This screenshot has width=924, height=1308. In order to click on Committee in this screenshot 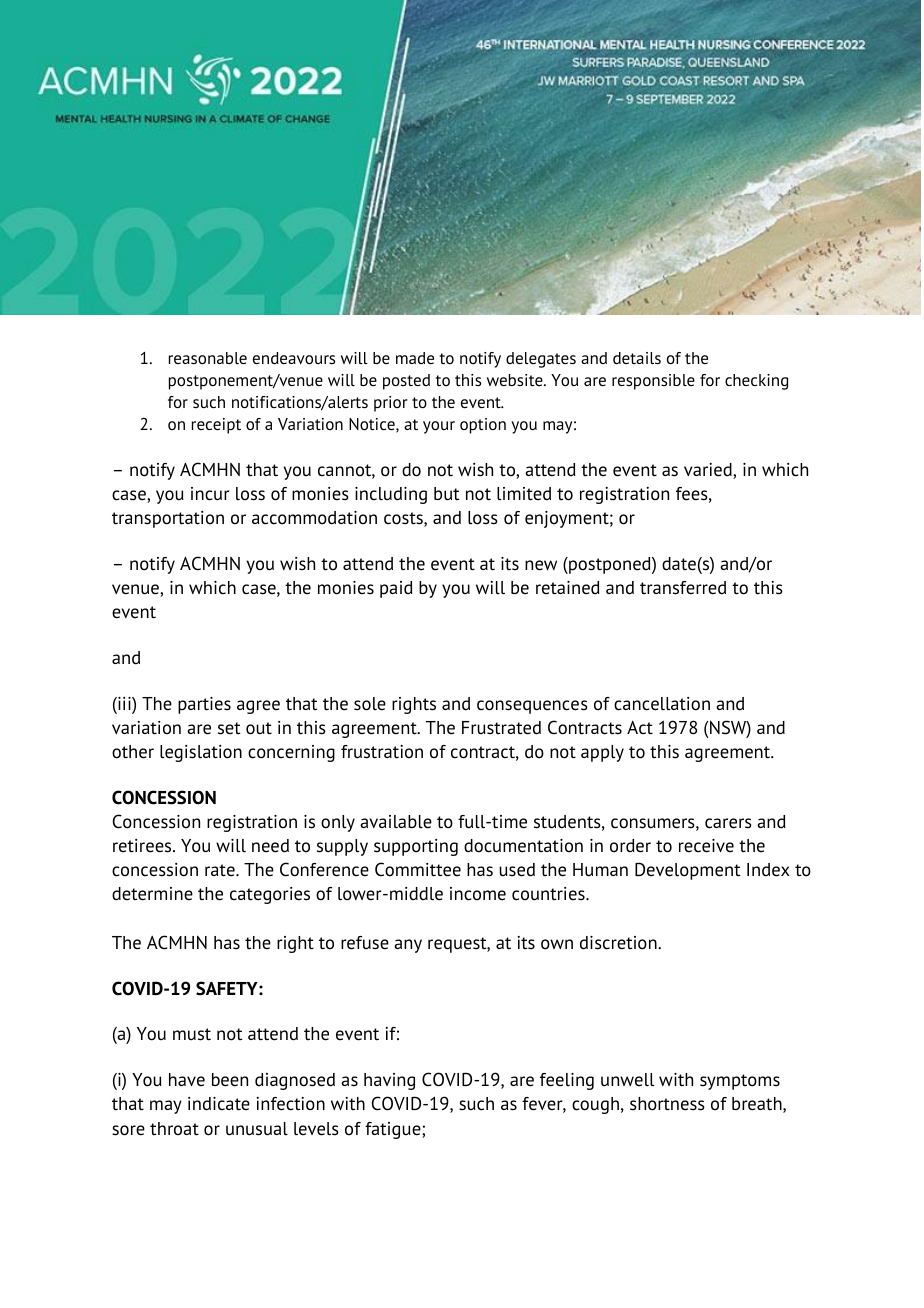, I will do `click(418, 869)`.
